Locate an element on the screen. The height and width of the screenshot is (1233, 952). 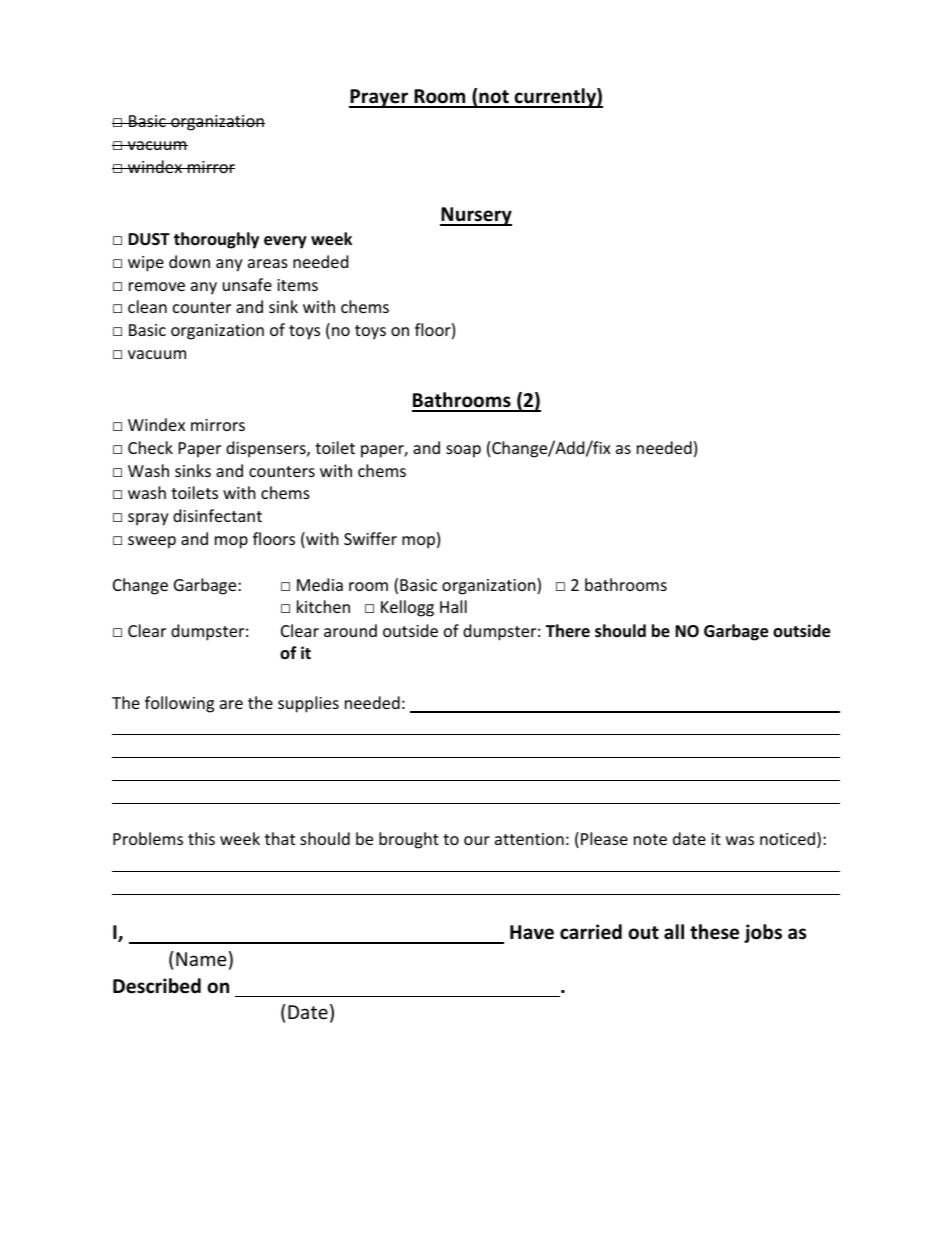
There is located at coordinates (568, 630).
